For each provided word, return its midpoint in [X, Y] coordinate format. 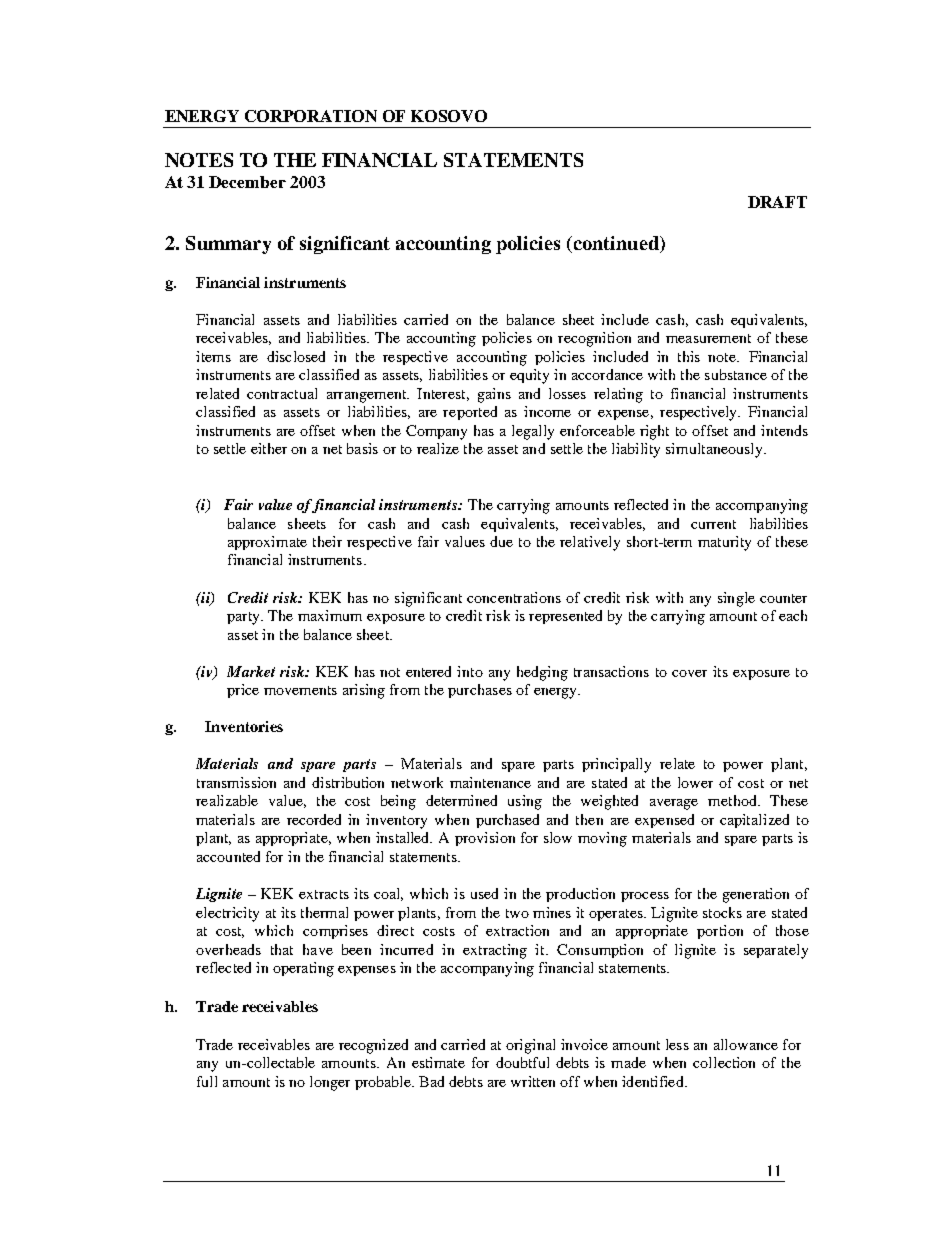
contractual [282, 393]
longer [330, 1083]
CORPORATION [311, 116]
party [244, 618]
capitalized [754, 821]
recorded [314, 819]
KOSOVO [449, 116]
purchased [507, 821]
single [736, 599]
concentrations [514, 597]
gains [494, 395]
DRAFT [777, 202]
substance [736, 374]
